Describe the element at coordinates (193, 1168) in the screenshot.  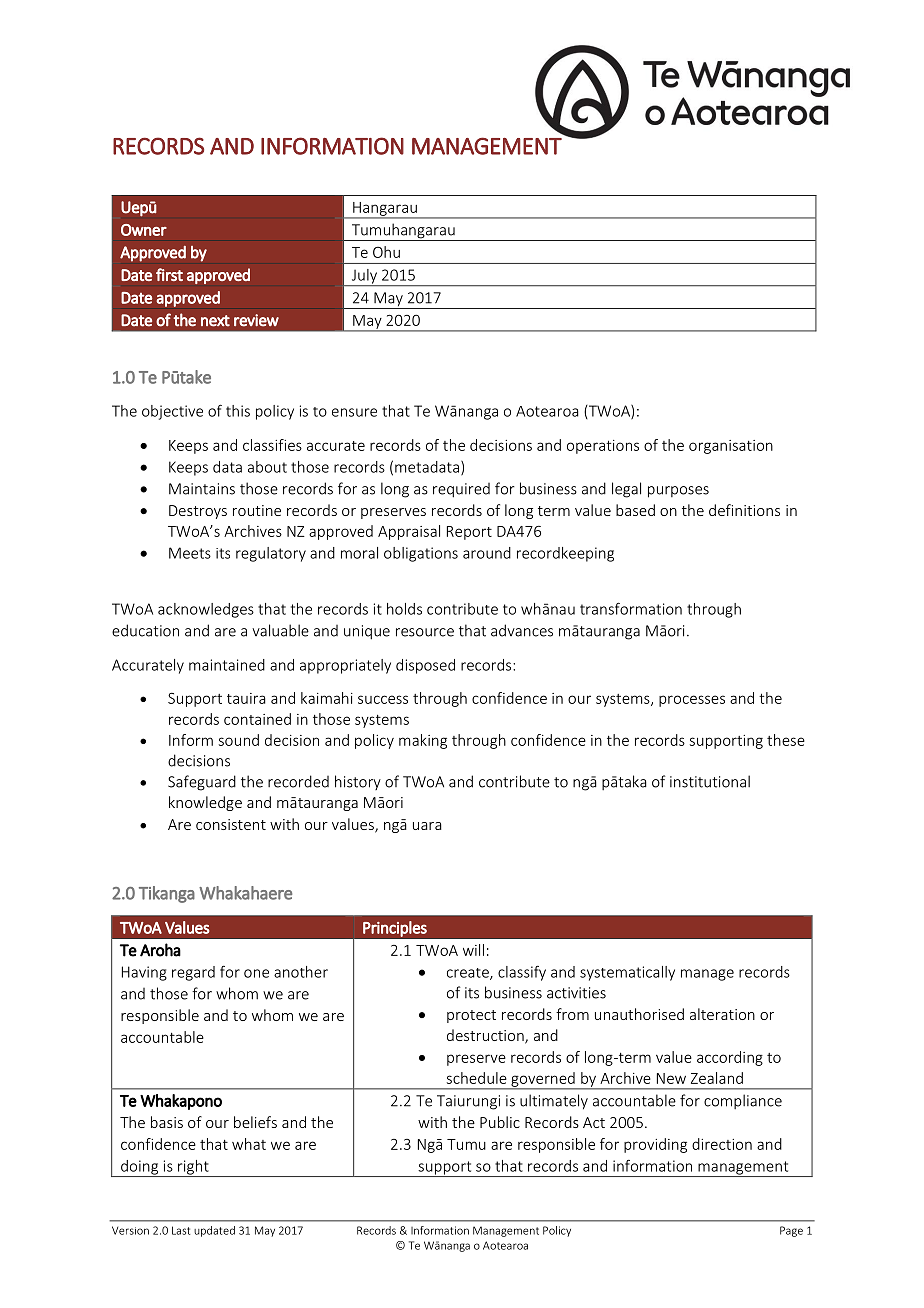
I see `right` at that location.
